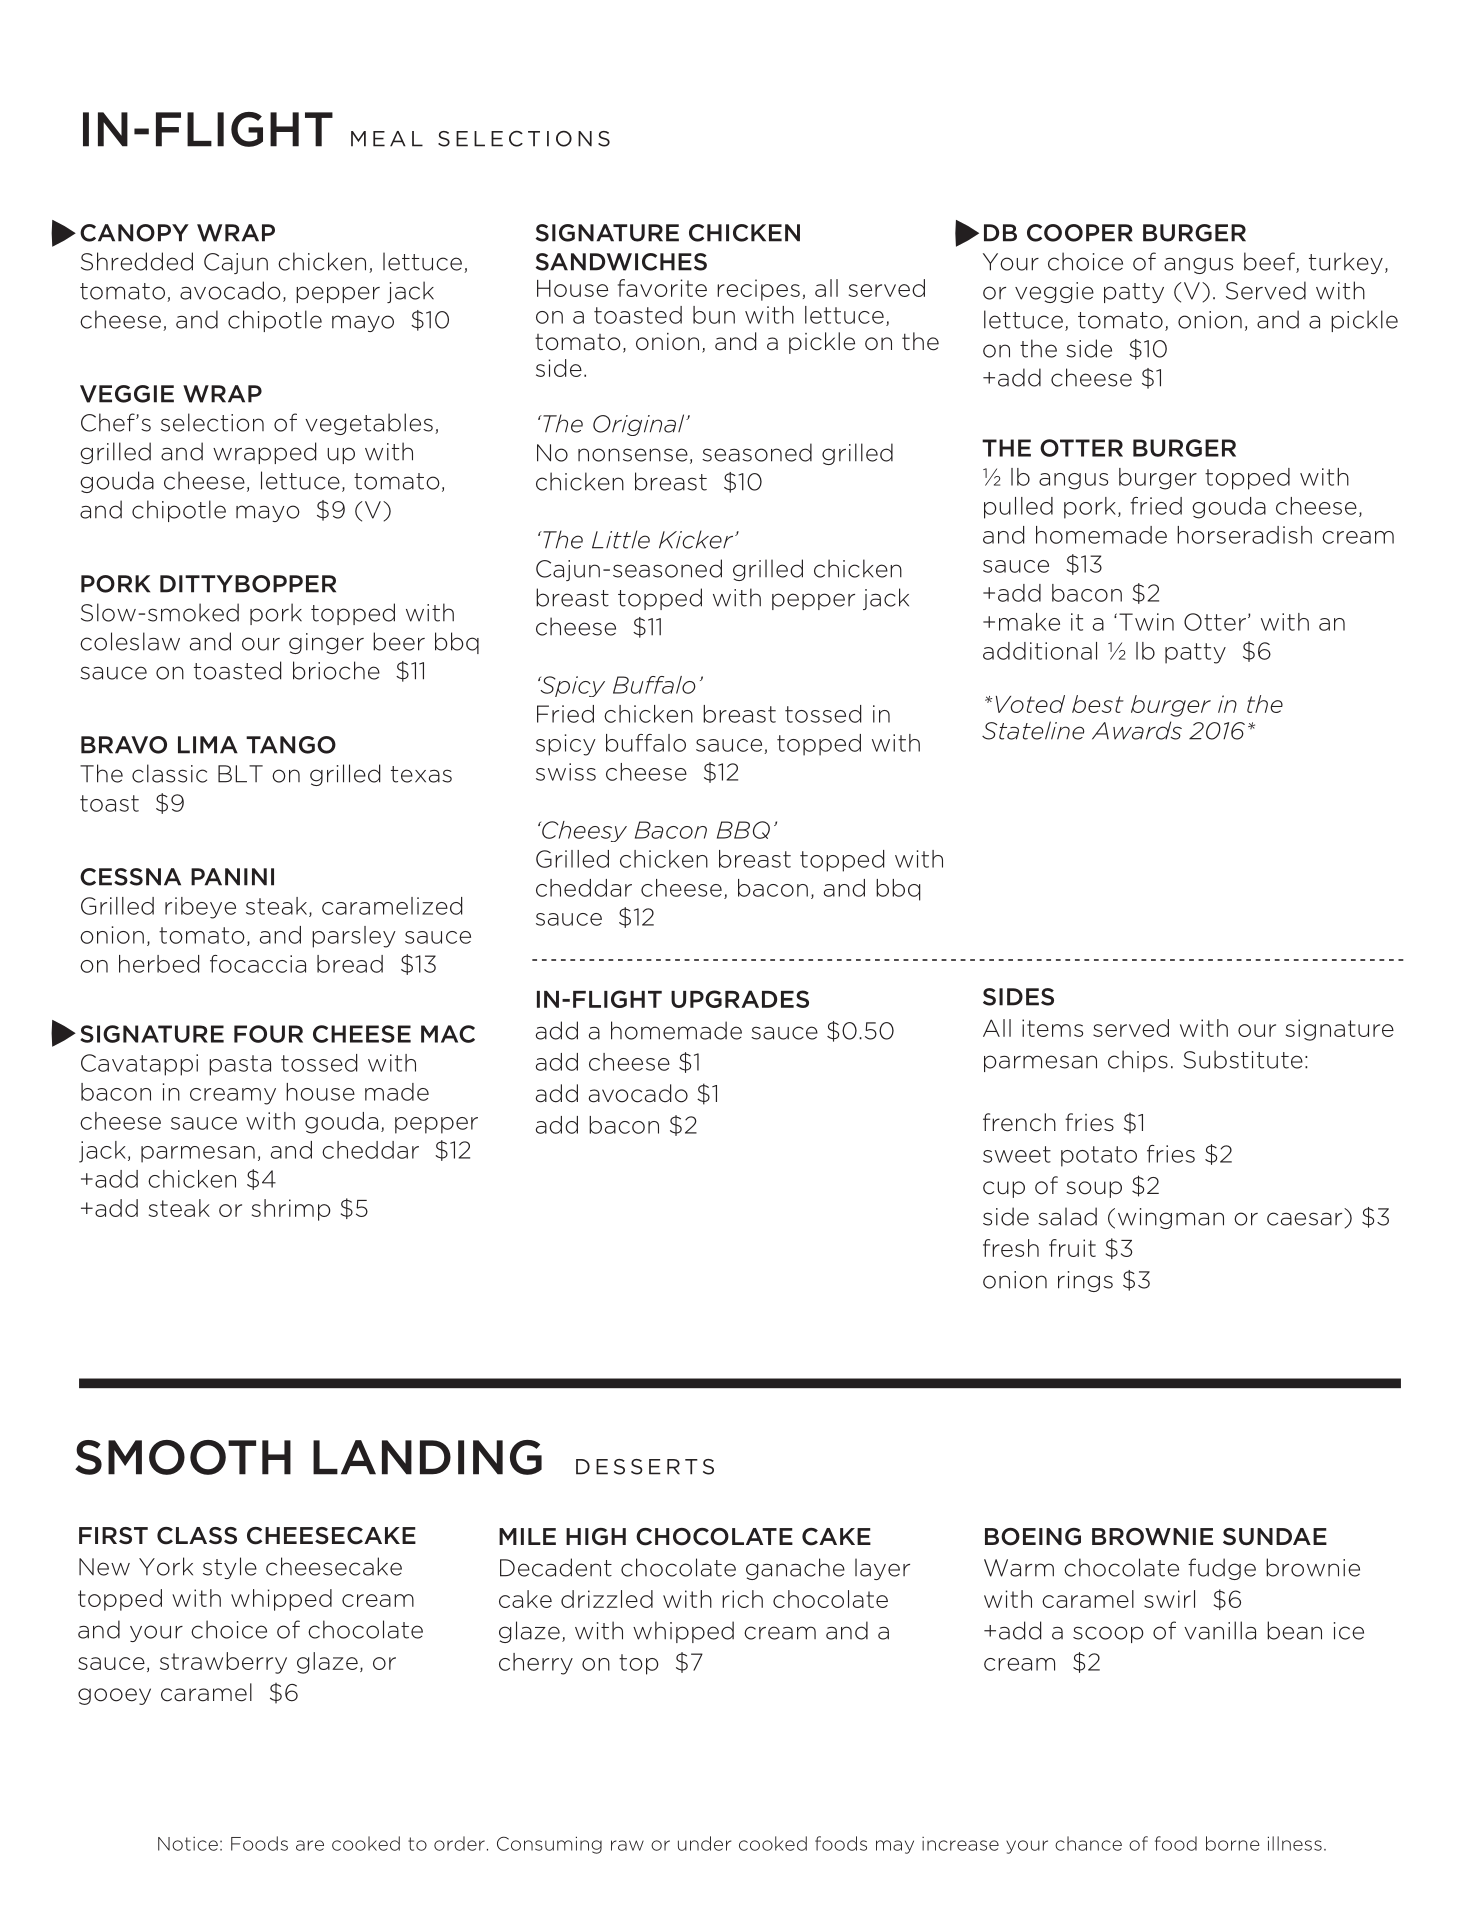 The width and height of the document is (1480, 1915). Describe the element at coordinates (183, 1457) in the document. I see `SMOOTH` at that location.
